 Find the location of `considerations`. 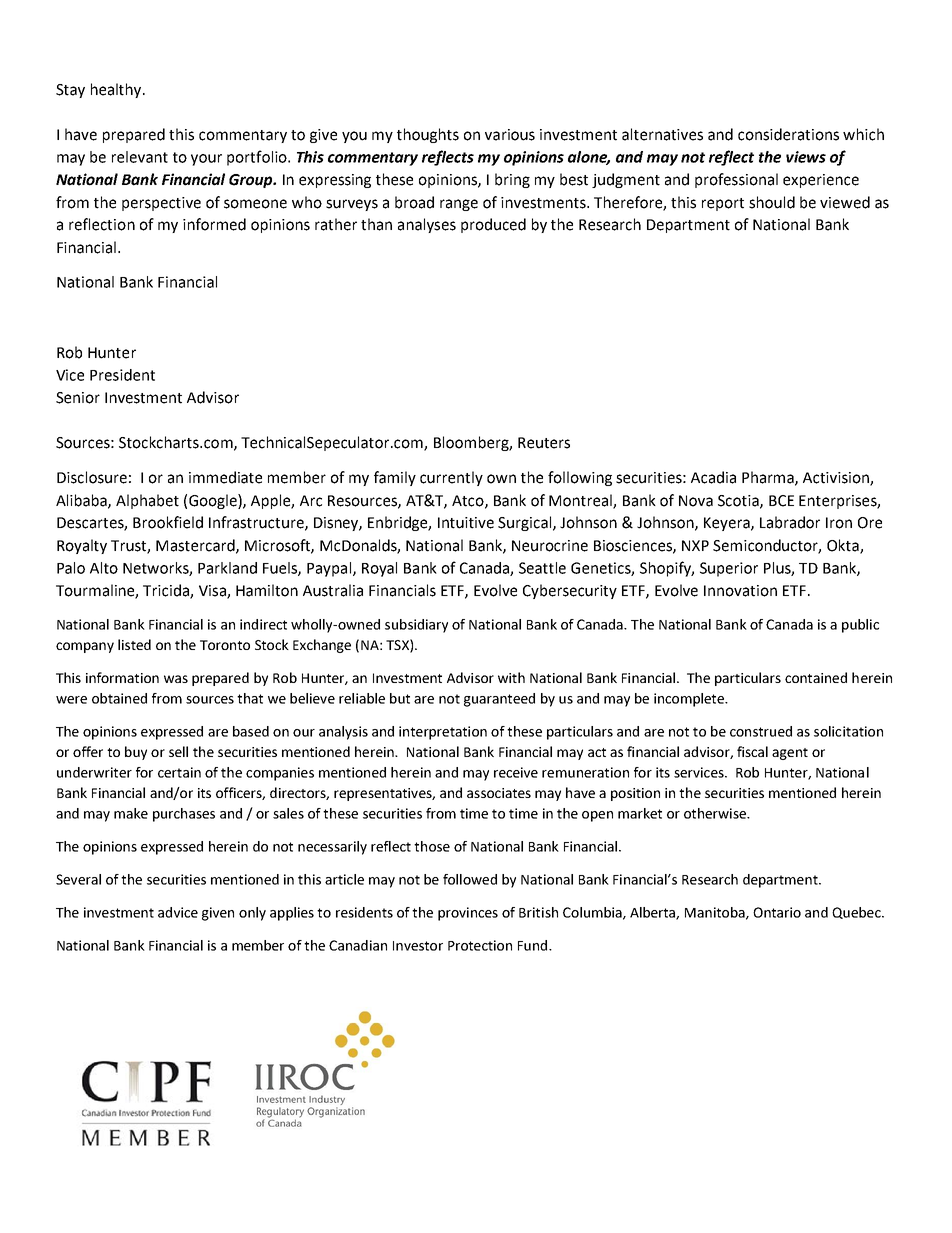

considerations is located at coordinates (788, 134).
